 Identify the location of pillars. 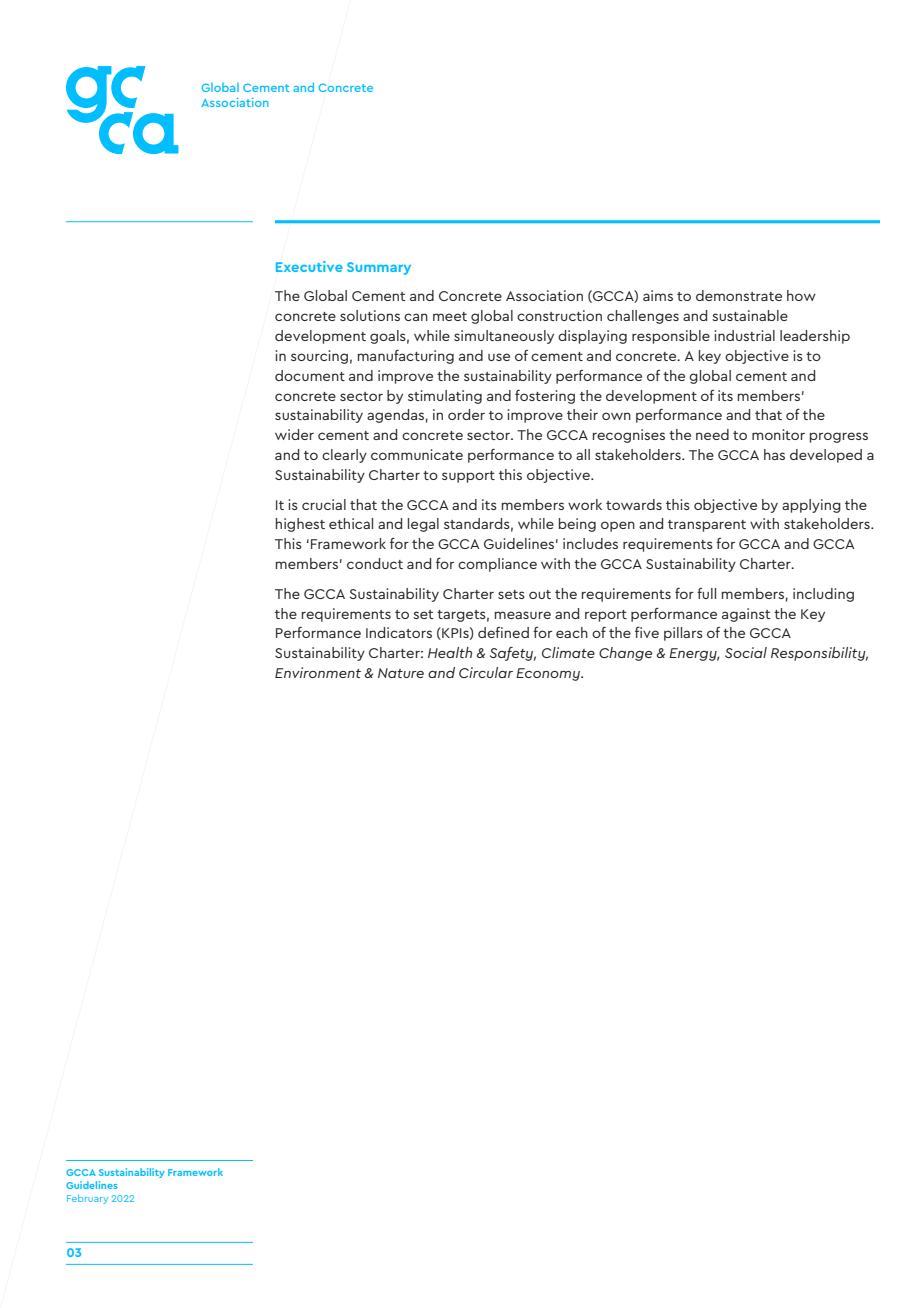
(683, 634).
